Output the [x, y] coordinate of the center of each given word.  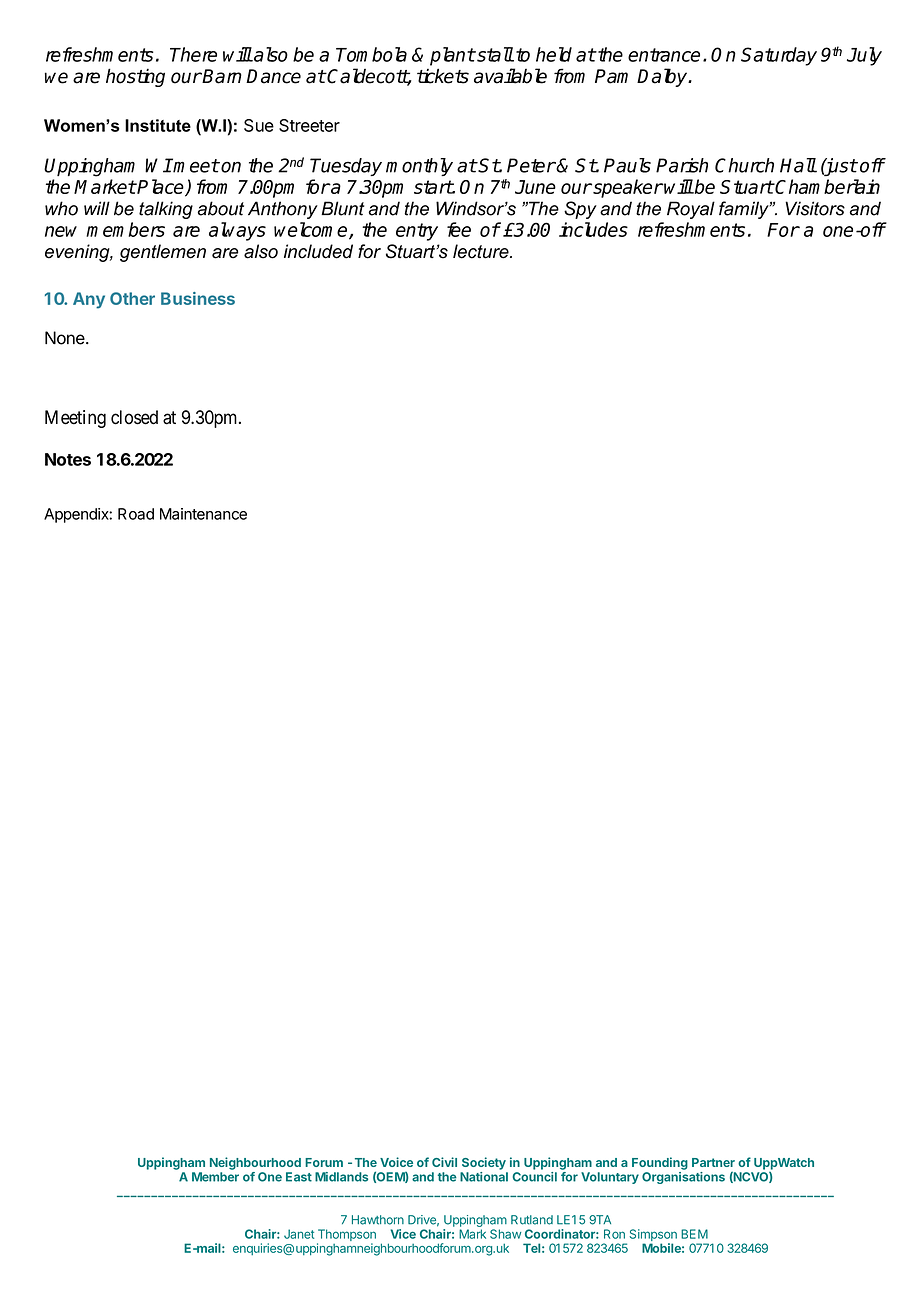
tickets [443, 76]
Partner [713, 1162]
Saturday [779, 56]
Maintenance [203, 514]
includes [593, 229]
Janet [299, 1234]
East [299, 1177]
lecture [482, 251]
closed [134, 417]
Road [136, 514]
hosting [135, 77]
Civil [444, 1162]
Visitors [815, 208]
